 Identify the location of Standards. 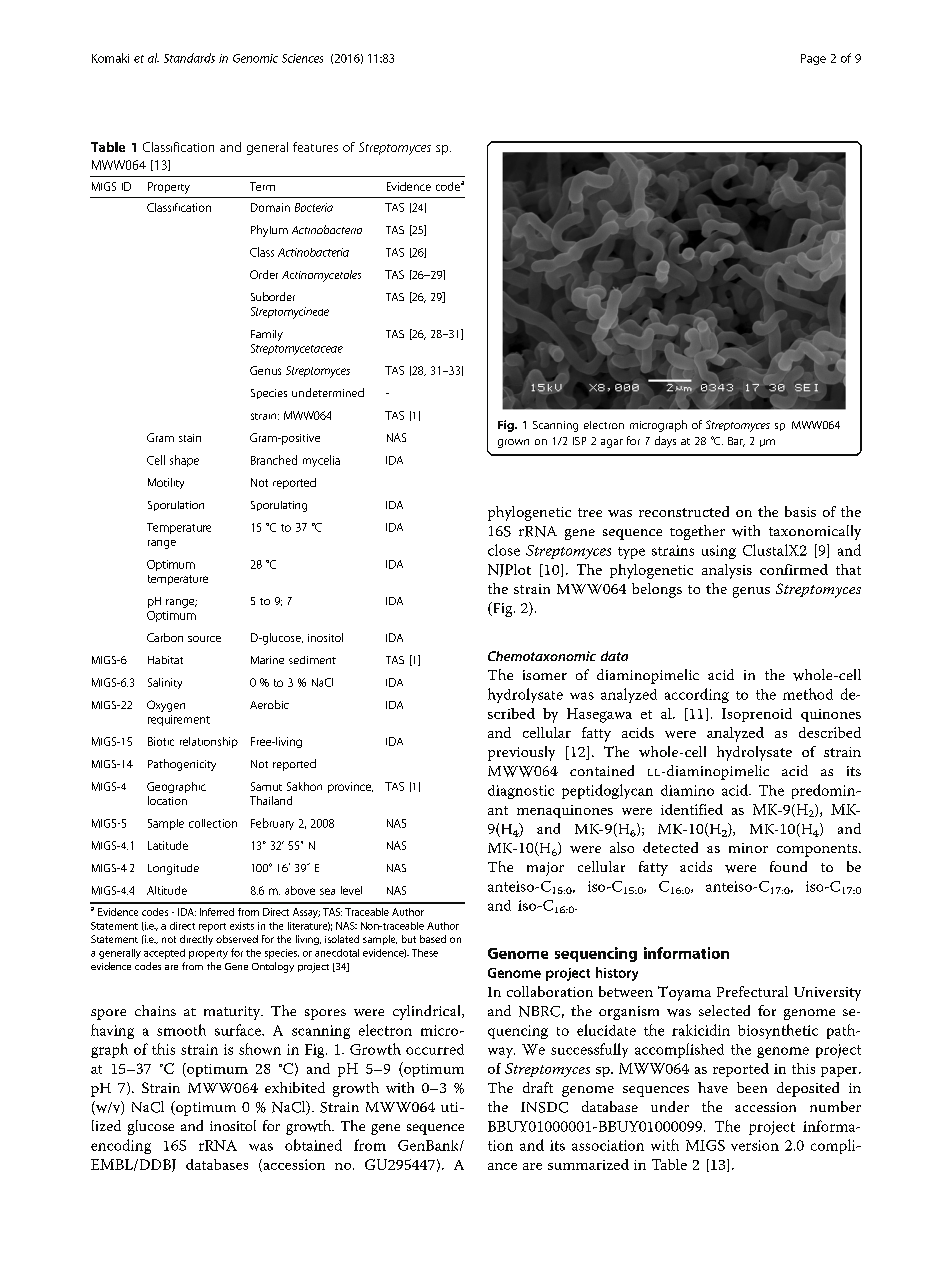
(189, 58).
